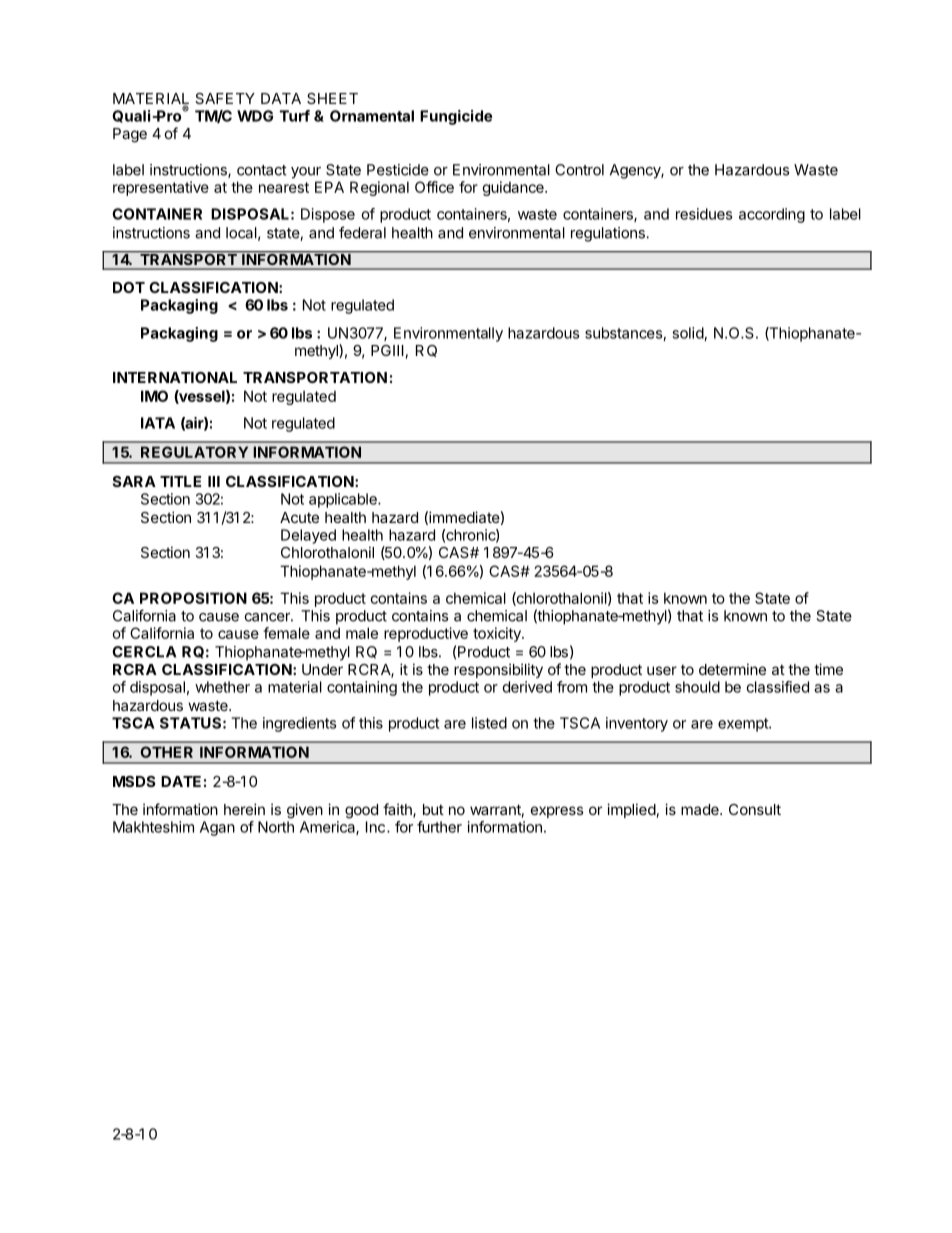  Describe the element at coordinates (456, 117) in the page. I see `Fungicide` at that location.
